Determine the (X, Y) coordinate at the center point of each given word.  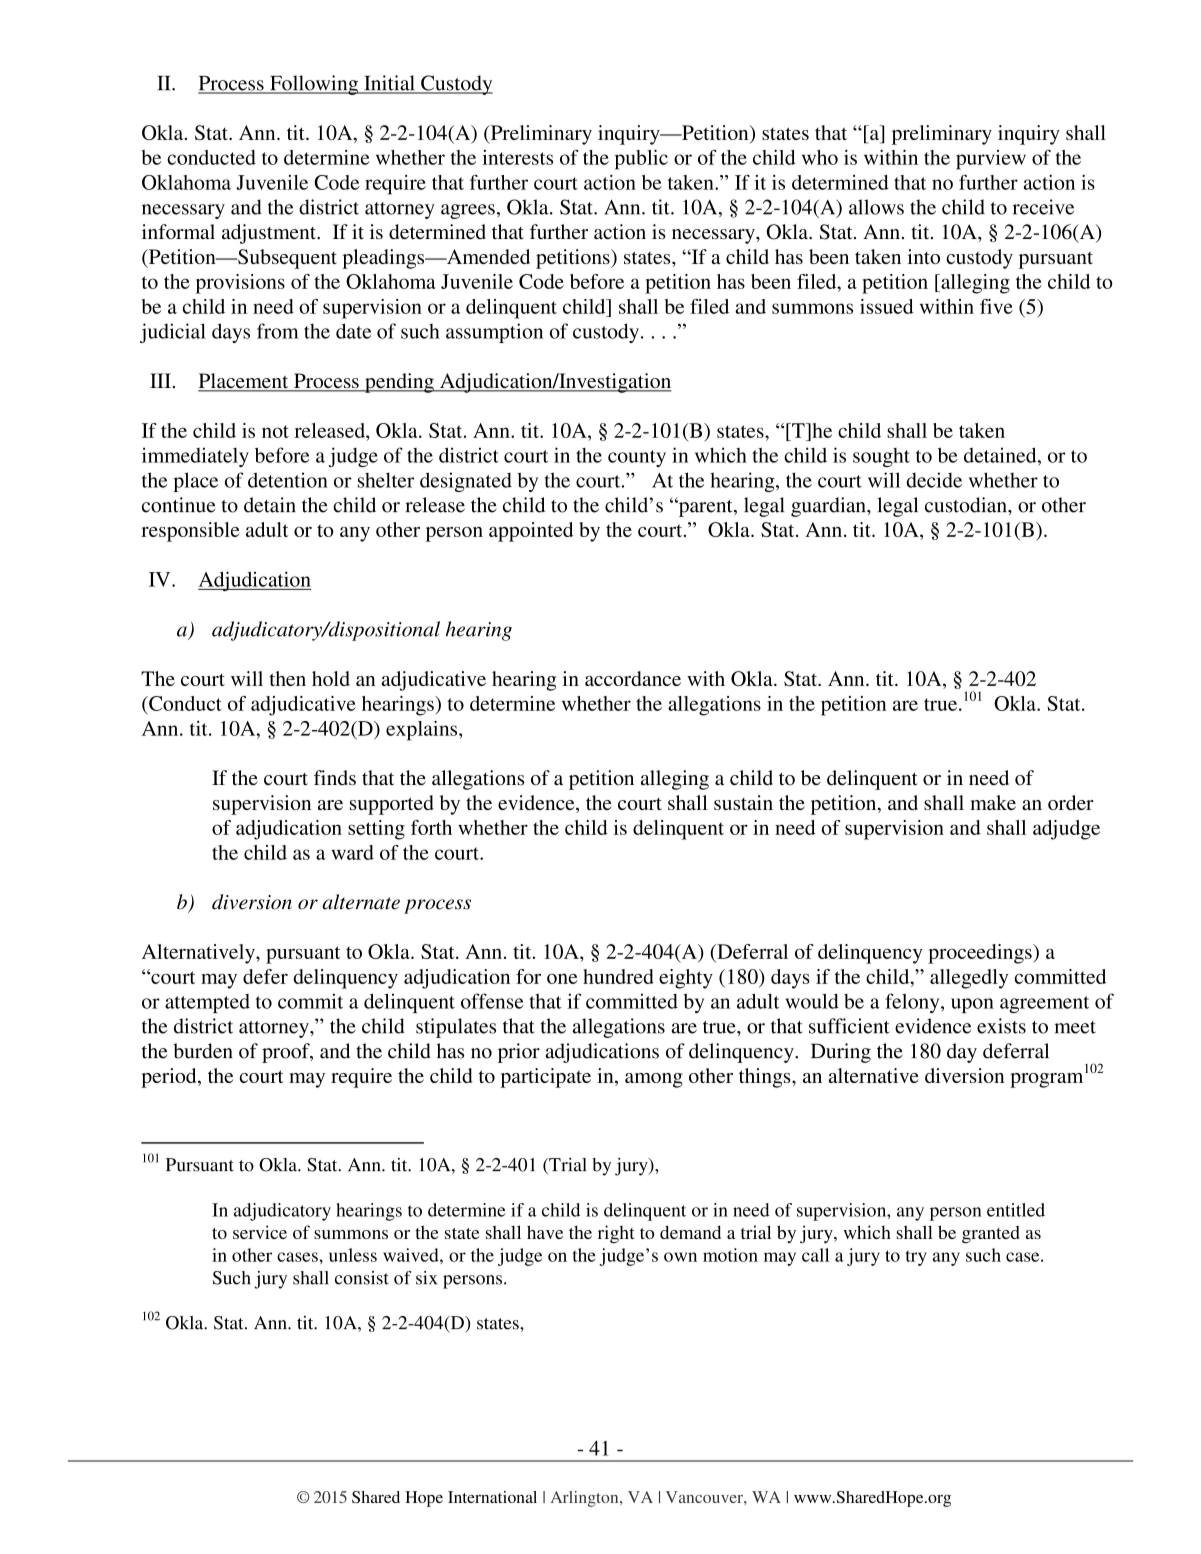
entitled (1016, 1210)
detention (288, 480)
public (641, 160)
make (993, 802)
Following (314, 85)
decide (934, 480)
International (492, 1497)
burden (203, 1051)
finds (335, 777)
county (637, 458)
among (654, 1080)
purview (991, 160)
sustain (743, 802)
